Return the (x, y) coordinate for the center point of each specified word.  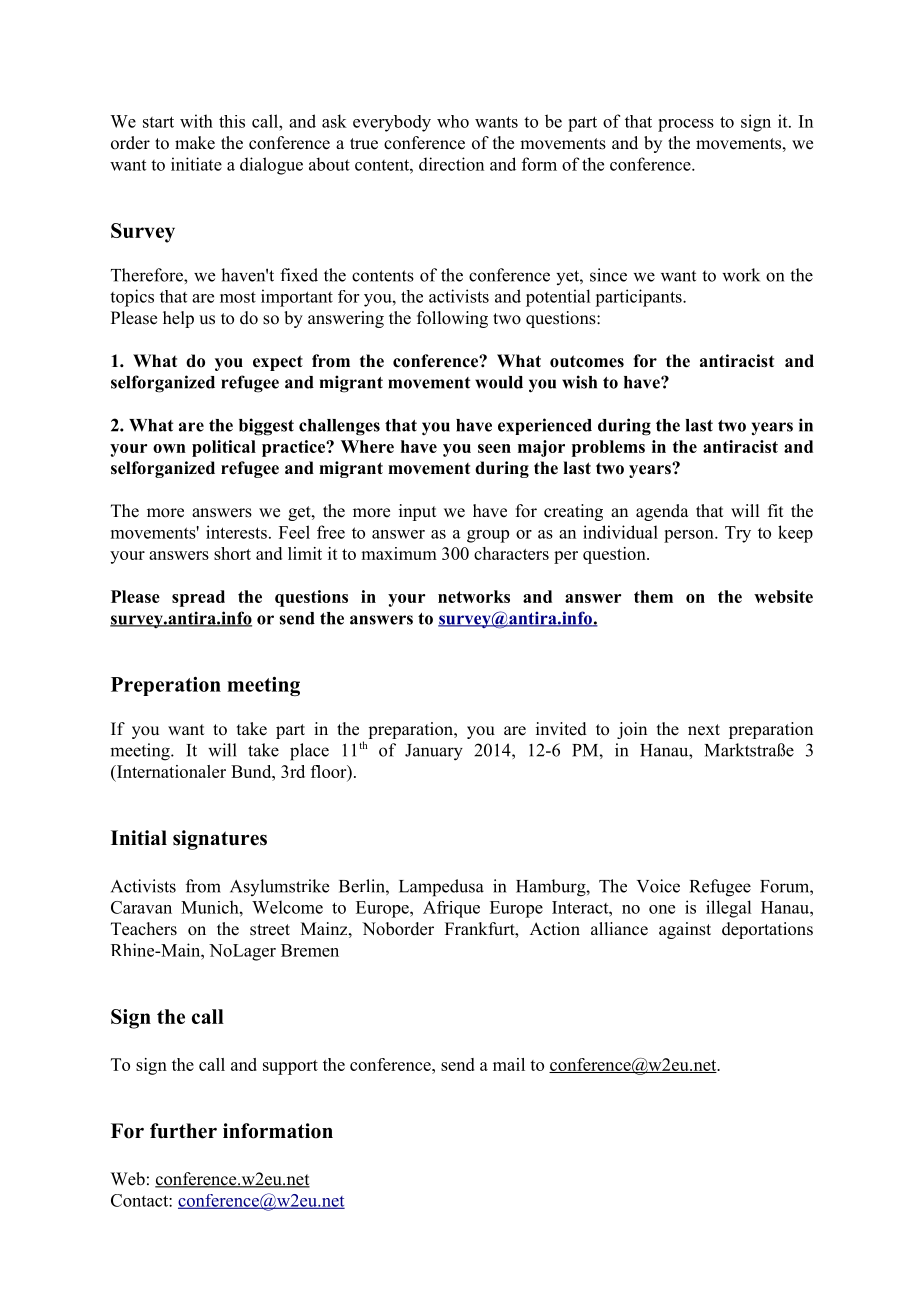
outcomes (587, 361)
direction (451, 164)
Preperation (166, 686)
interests (236, 532)
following (452, 319)
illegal (728, 909)
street (270, 930)
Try (738, 534)
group (488, 536)
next (704, 730)
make (195, 143)
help (178, 319)
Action (555, 929)
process (686, 125)
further (183, 1131)
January (434, 752)
